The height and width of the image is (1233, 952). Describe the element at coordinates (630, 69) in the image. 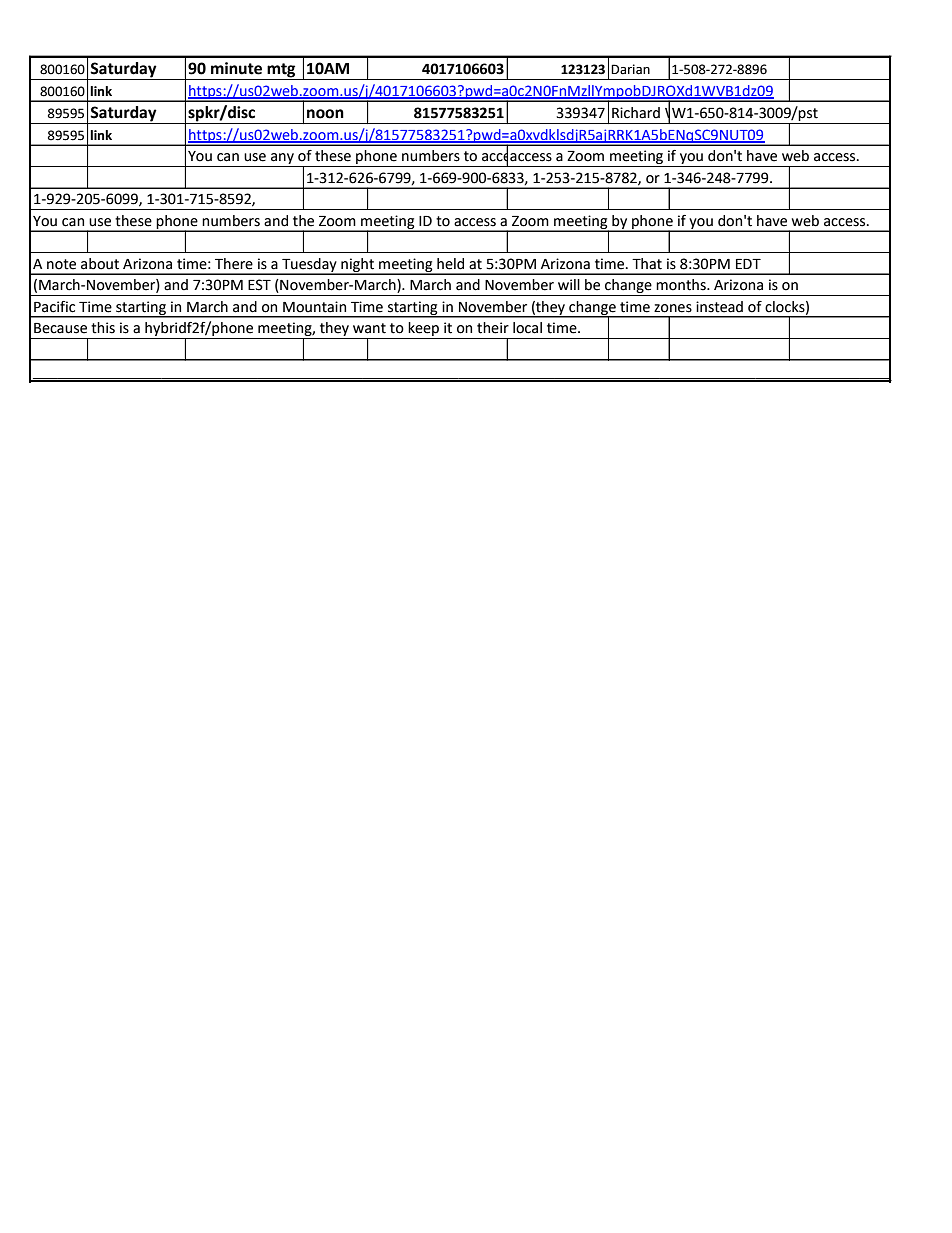

I see `Darian` at that location.
